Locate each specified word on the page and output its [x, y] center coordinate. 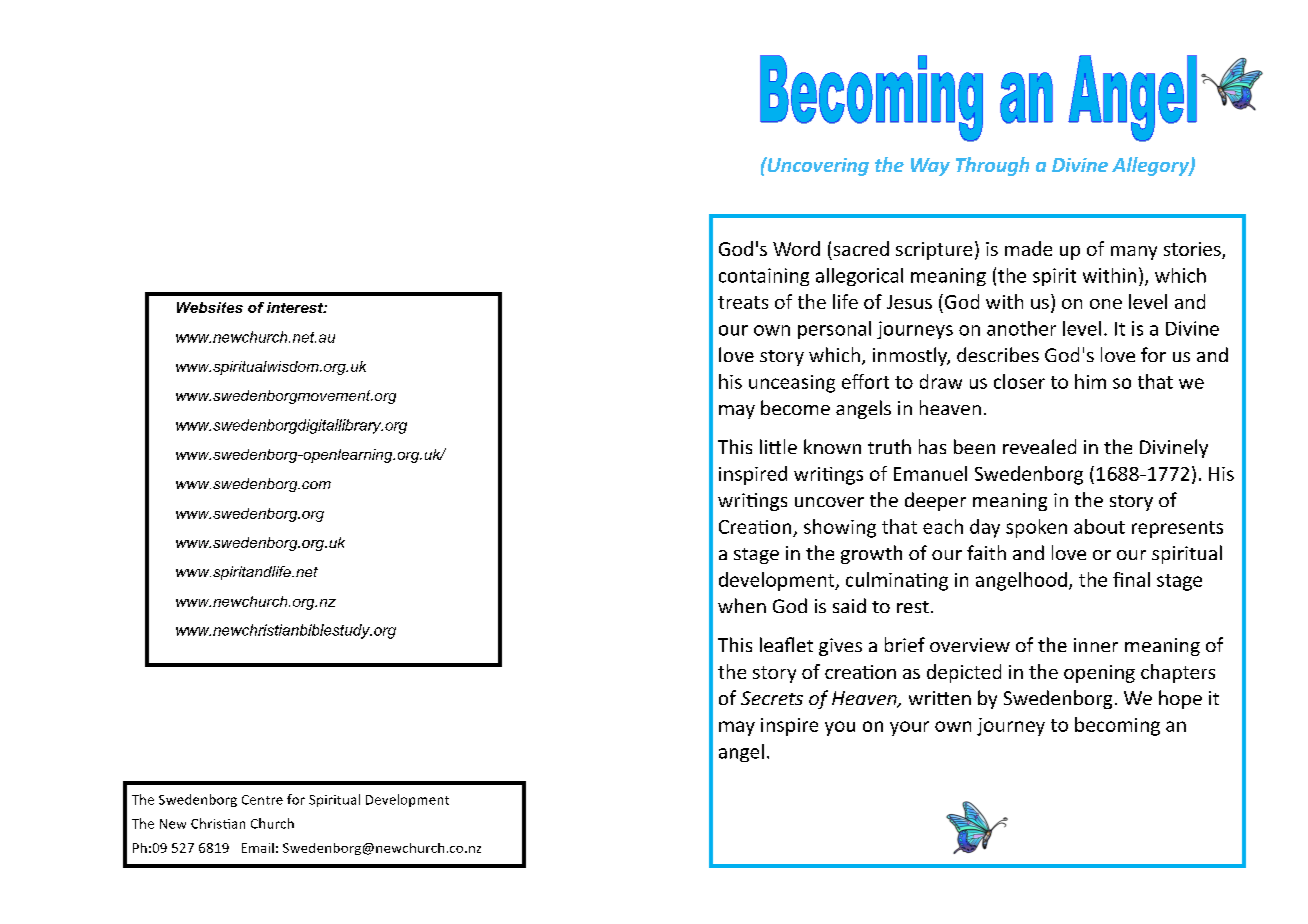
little [778, 446]
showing [840, 528]
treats [743, 302]
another [1021, 328]
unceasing [792, 384]
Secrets [772, 698]
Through [992, 166]
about [1099, 526]
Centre [262, 800]
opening [1099, 674]
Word [796, 248]
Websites [210, 307]
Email [258, 848]
